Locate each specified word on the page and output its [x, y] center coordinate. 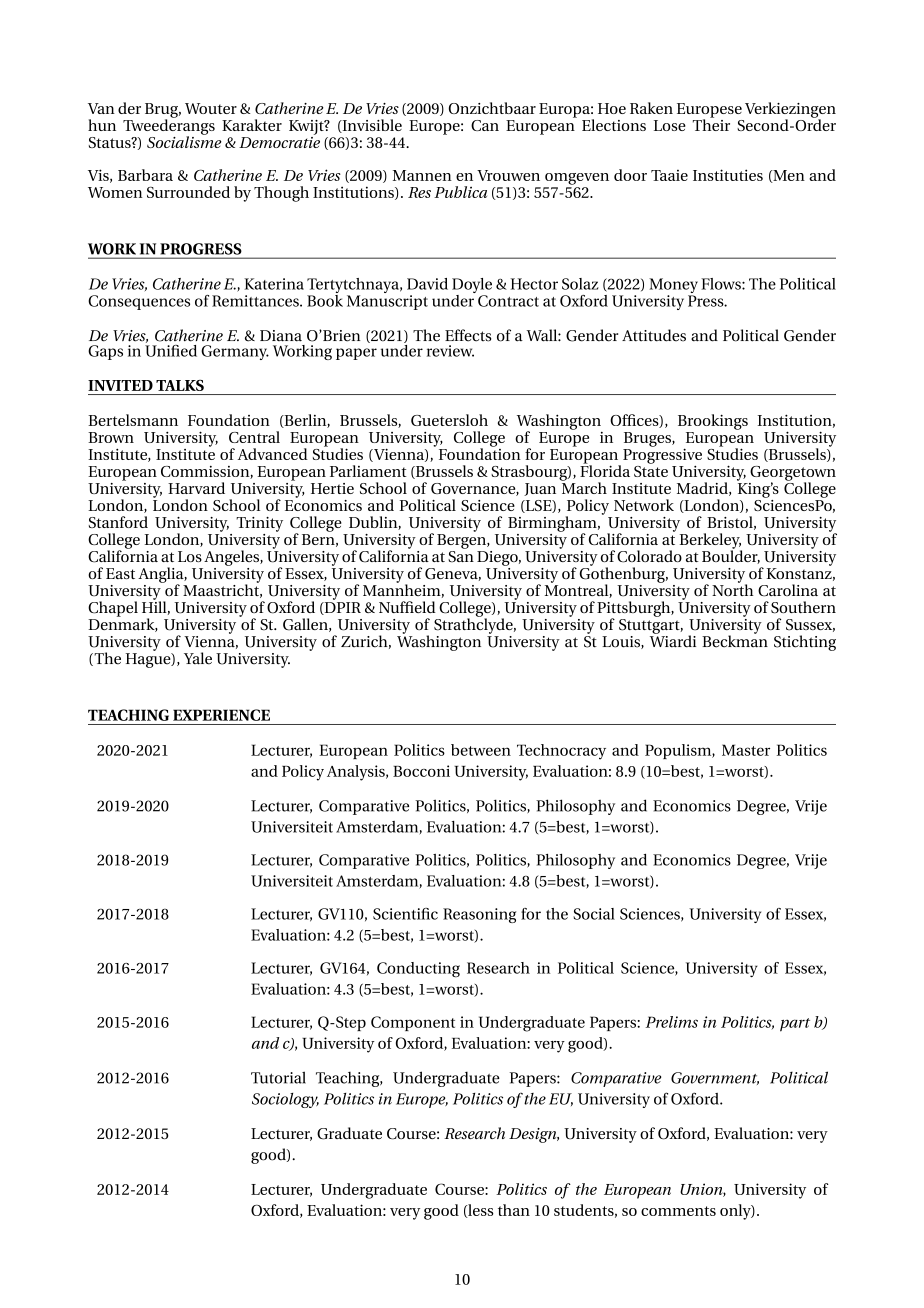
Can [485, 125]
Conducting [418, 970]
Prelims [672, 1022]
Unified [171, 349]
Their [711, 124]
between [481, 750]
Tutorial [278, 1077]
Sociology [285, 1100]
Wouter [211, 108]
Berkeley [711, 542]
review [450, 351]
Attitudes [654, 335]
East [120, 573]
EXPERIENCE [221, 715]
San [461, 555]
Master [746, 750]
